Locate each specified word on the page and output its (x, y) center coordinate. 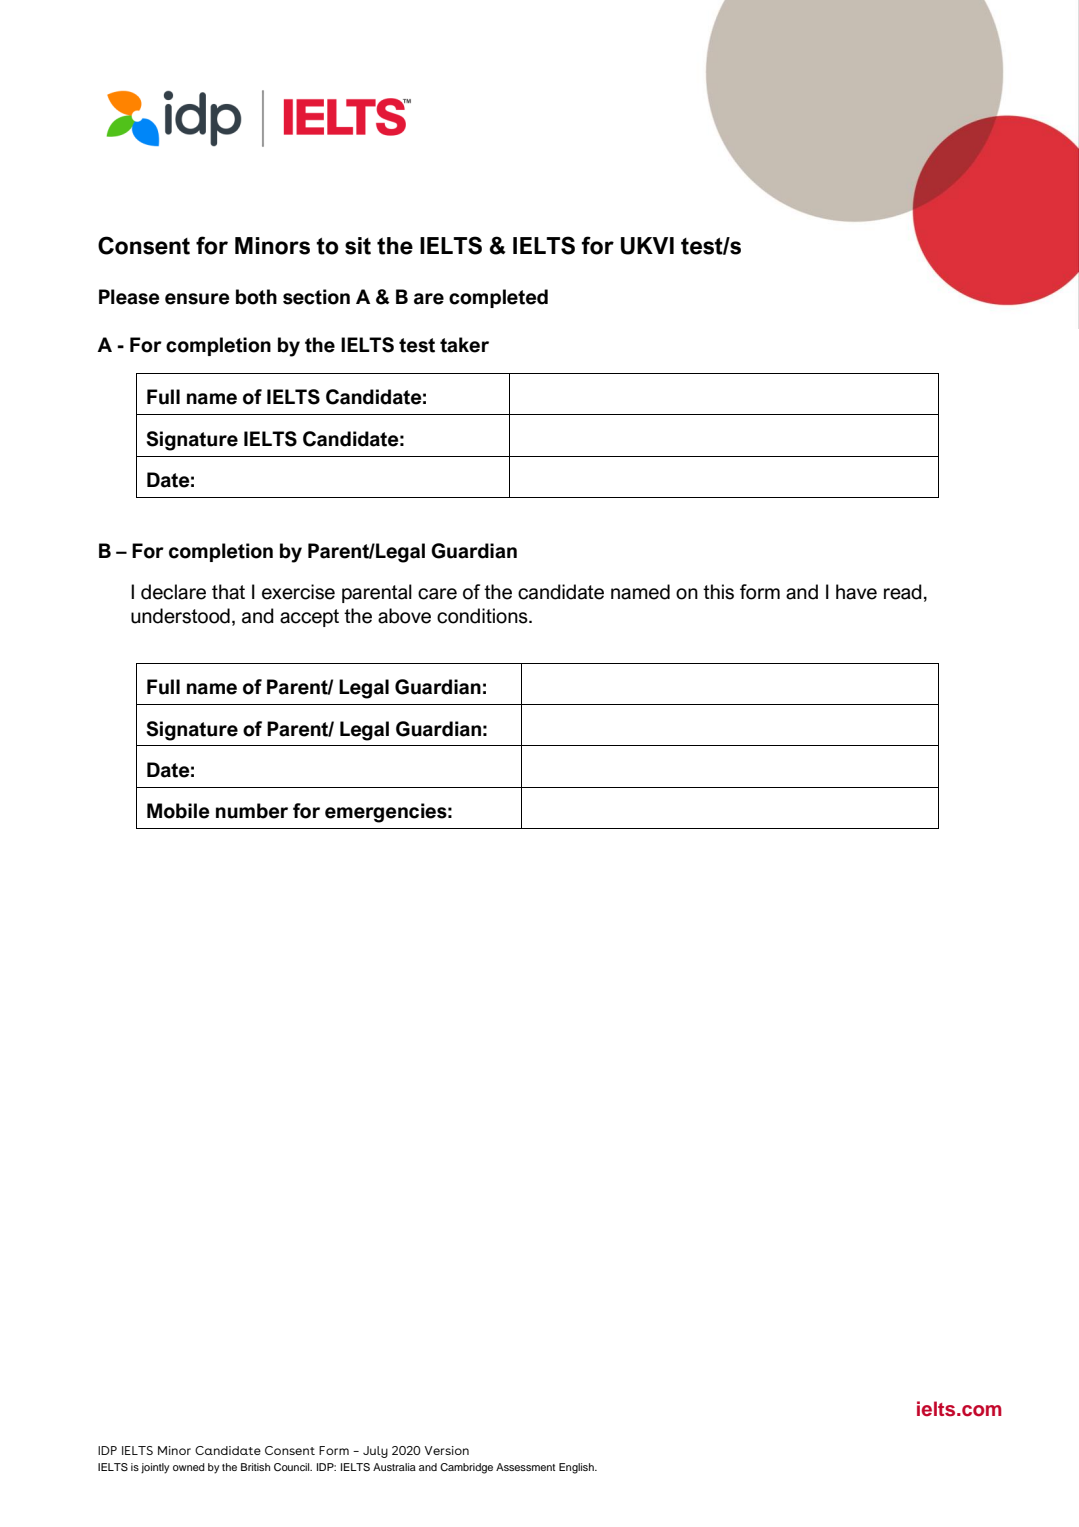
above (404, 616)
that (228, 592)
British (255, 1467)
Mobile (178, 811)
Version (446, 1450)
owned (189, 1467)
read (903, 592)
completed (498, 298)
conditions (483, 616)
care (437, 594)
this (718, 592)
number (252, 811)
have (856, 592)
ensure (197, 299)
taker (464, 345)
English (577, 1468)
